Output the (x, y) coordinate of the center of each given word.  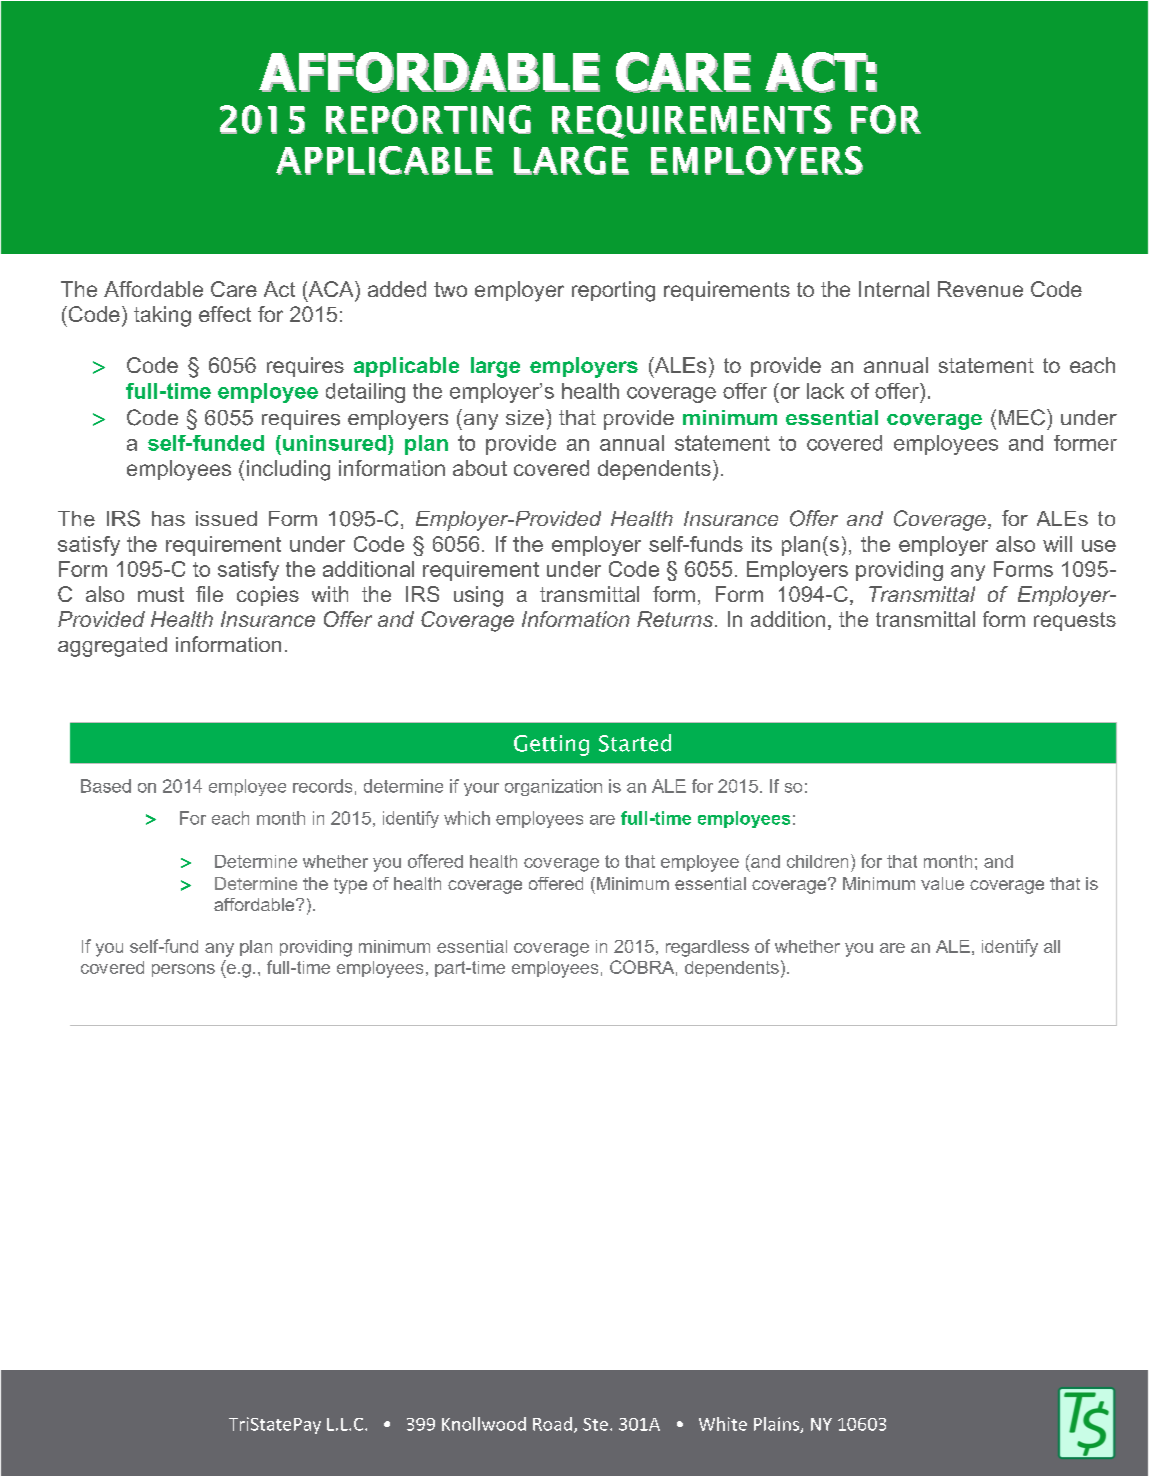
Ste (595, 1424)
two (450, 289)
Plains (777, 1425)
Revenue (980, 289)
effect (225, 314)
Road (552, 1424)
